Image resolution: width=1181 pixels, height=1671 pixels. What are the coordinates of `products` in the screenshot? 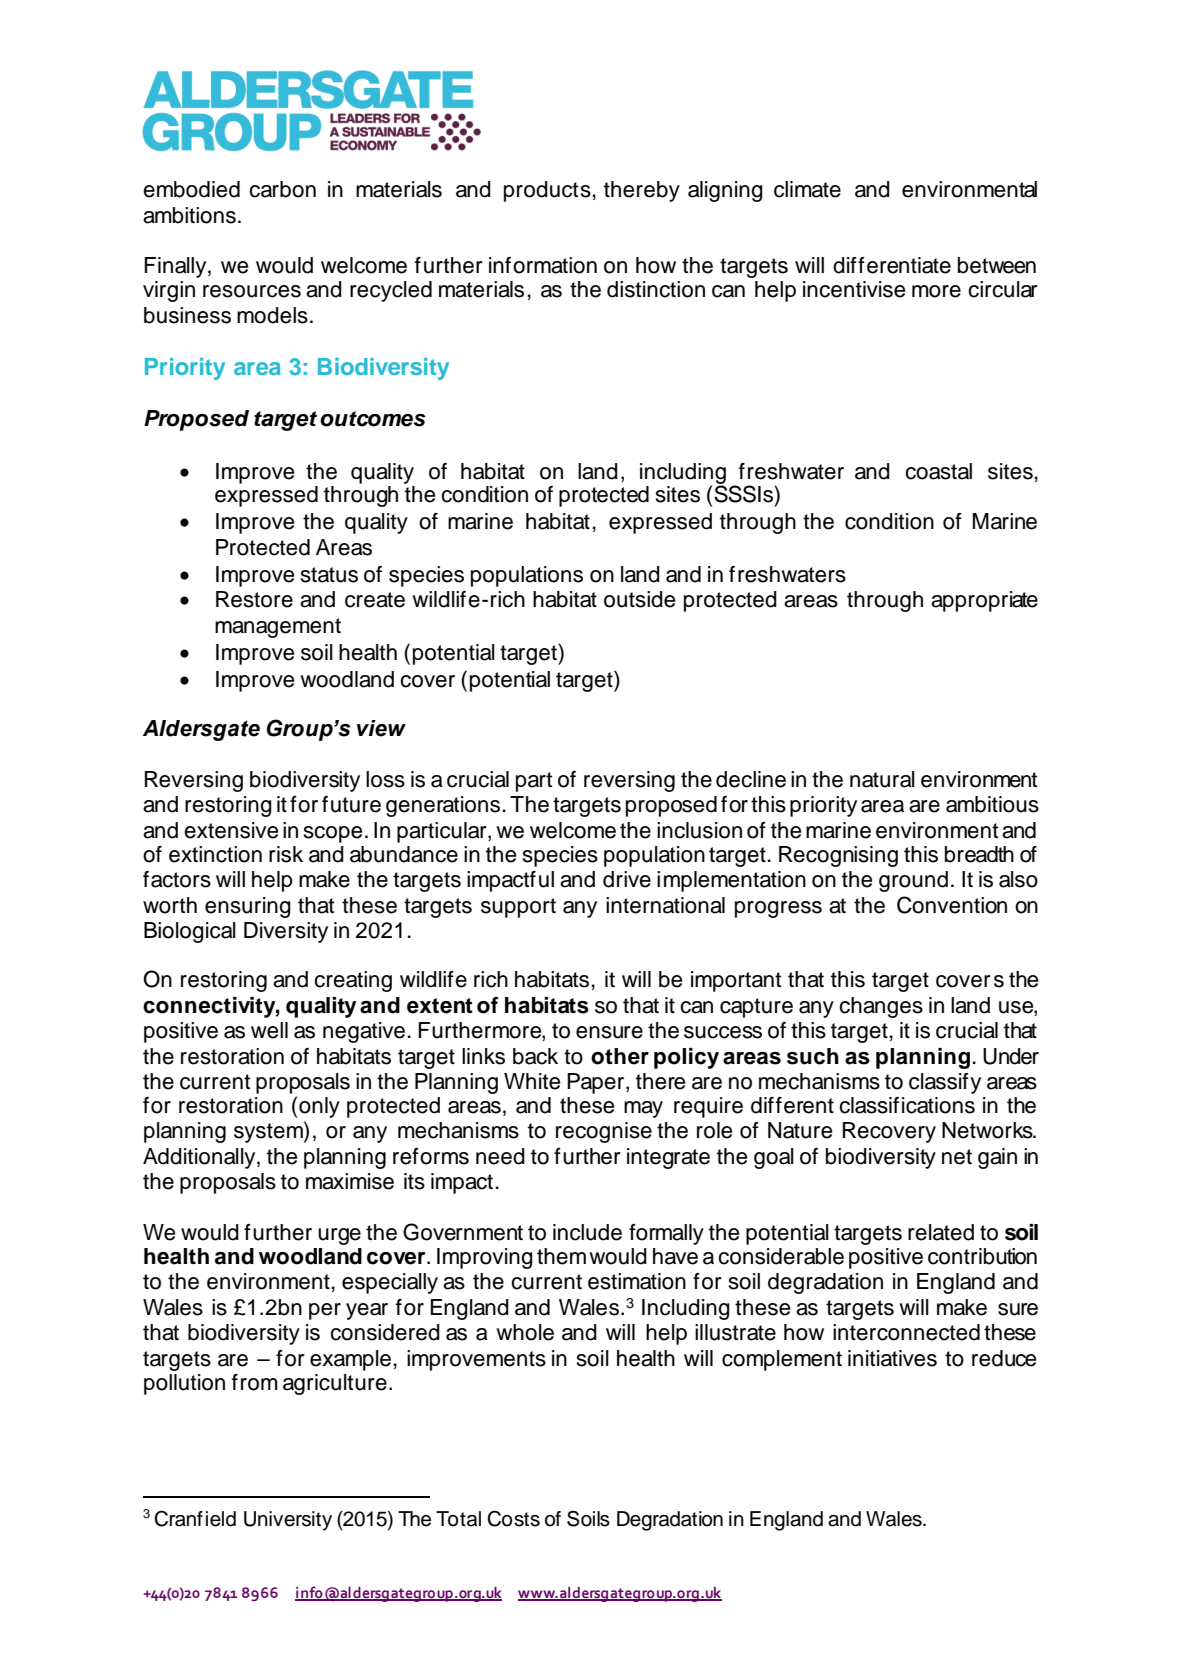 It's located at (547, 191).
